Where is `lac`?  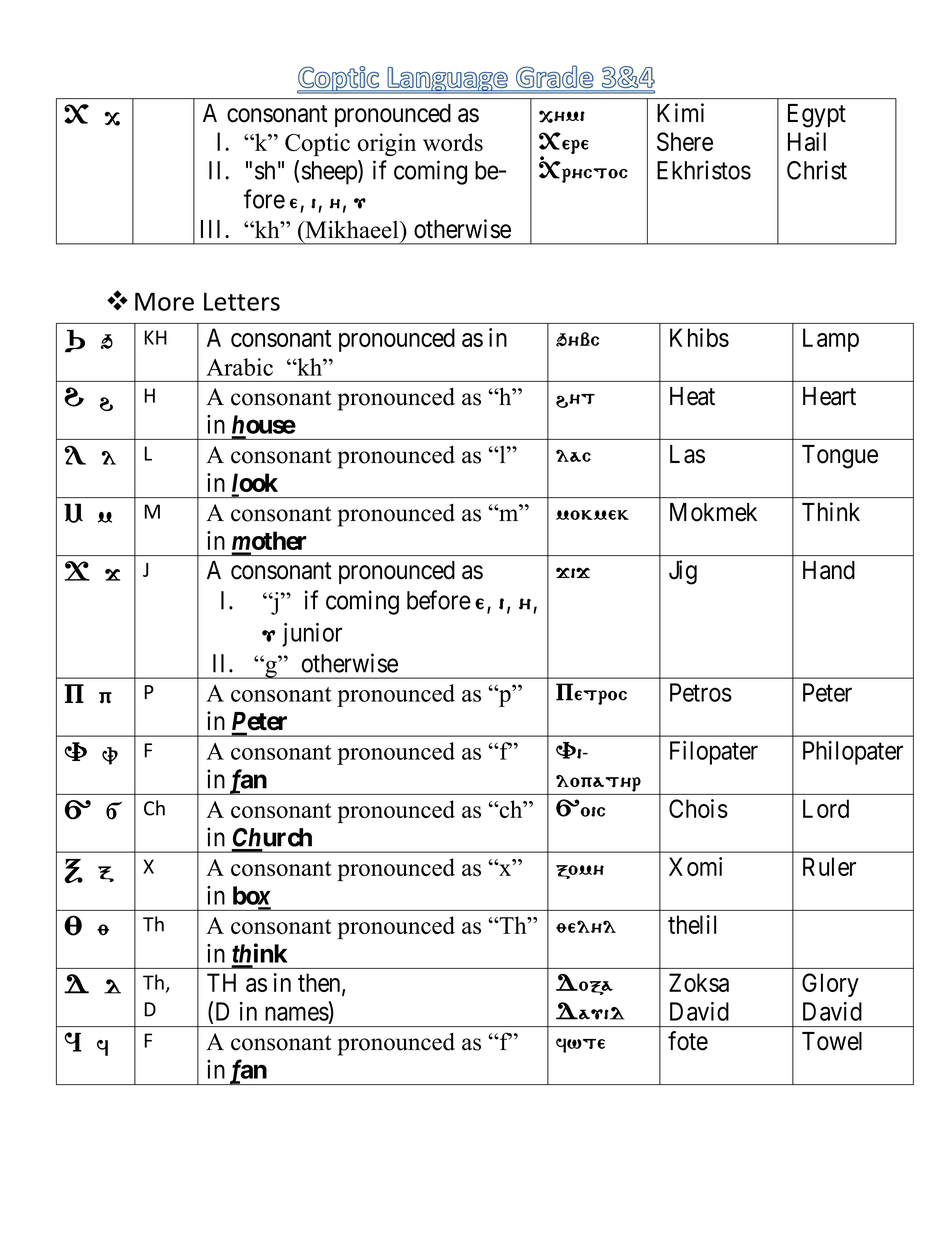 lac is located at coordinates (573, 455).
